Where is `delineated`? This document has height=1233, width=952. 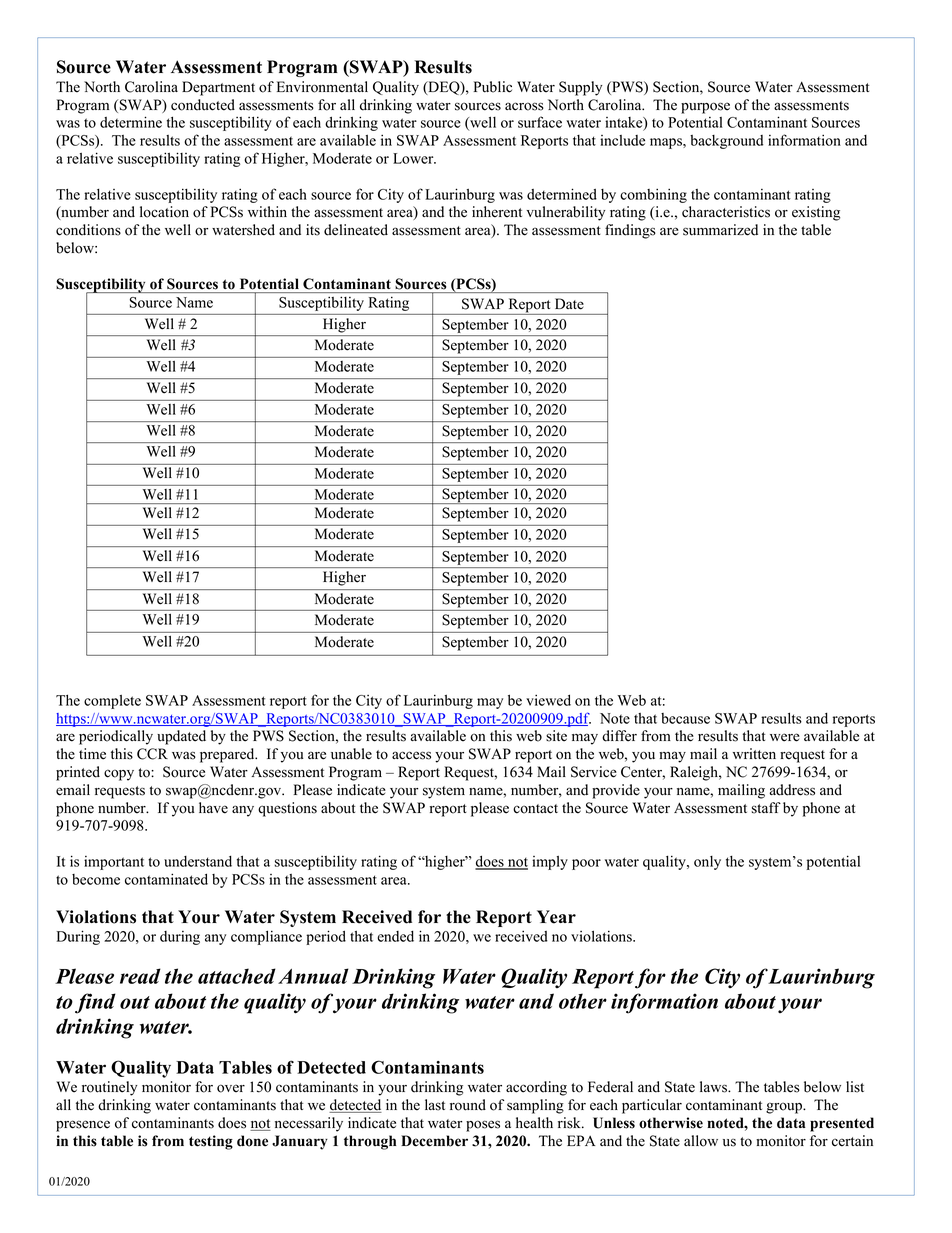
delineated is located at coordinates (356, 230).
